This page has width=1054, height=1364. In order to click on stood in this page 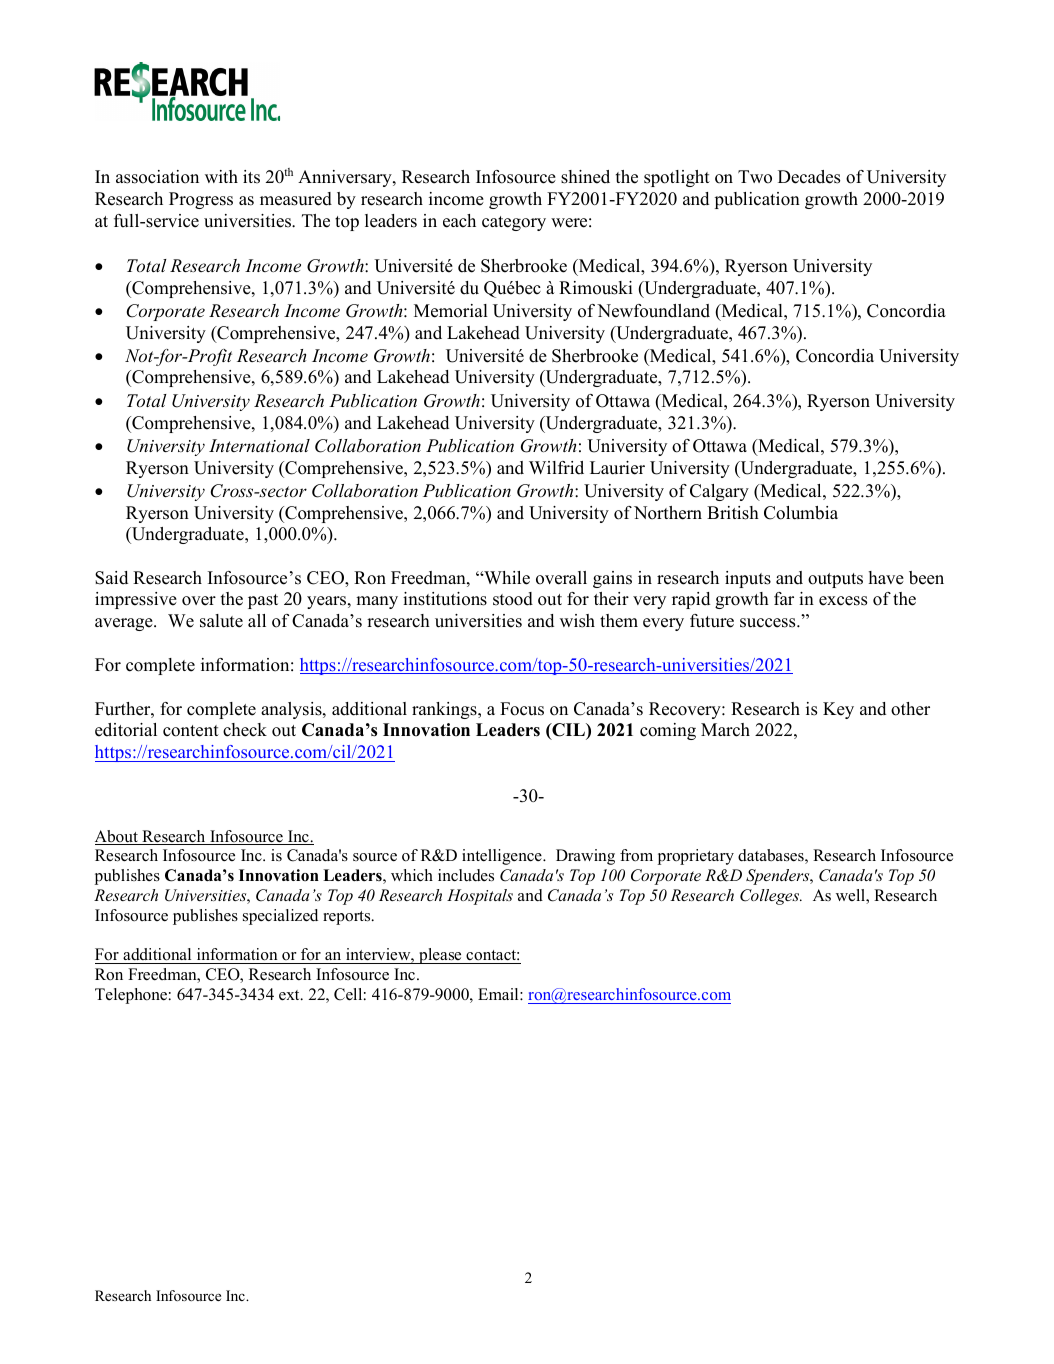, I will do `click(513, 599)`.
